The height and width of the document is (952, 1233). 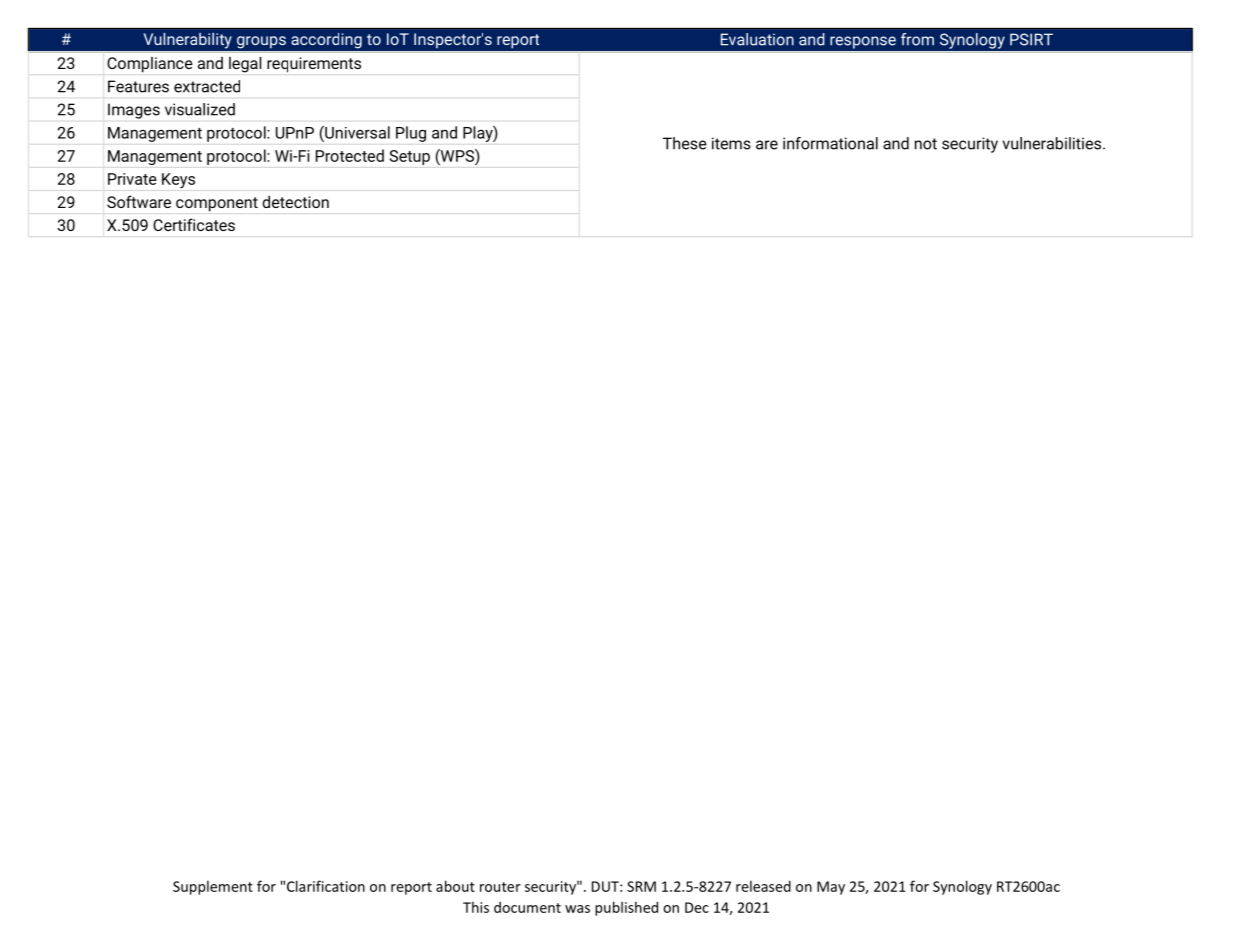 I want to click on SRM, so click(x=641, y=886).
